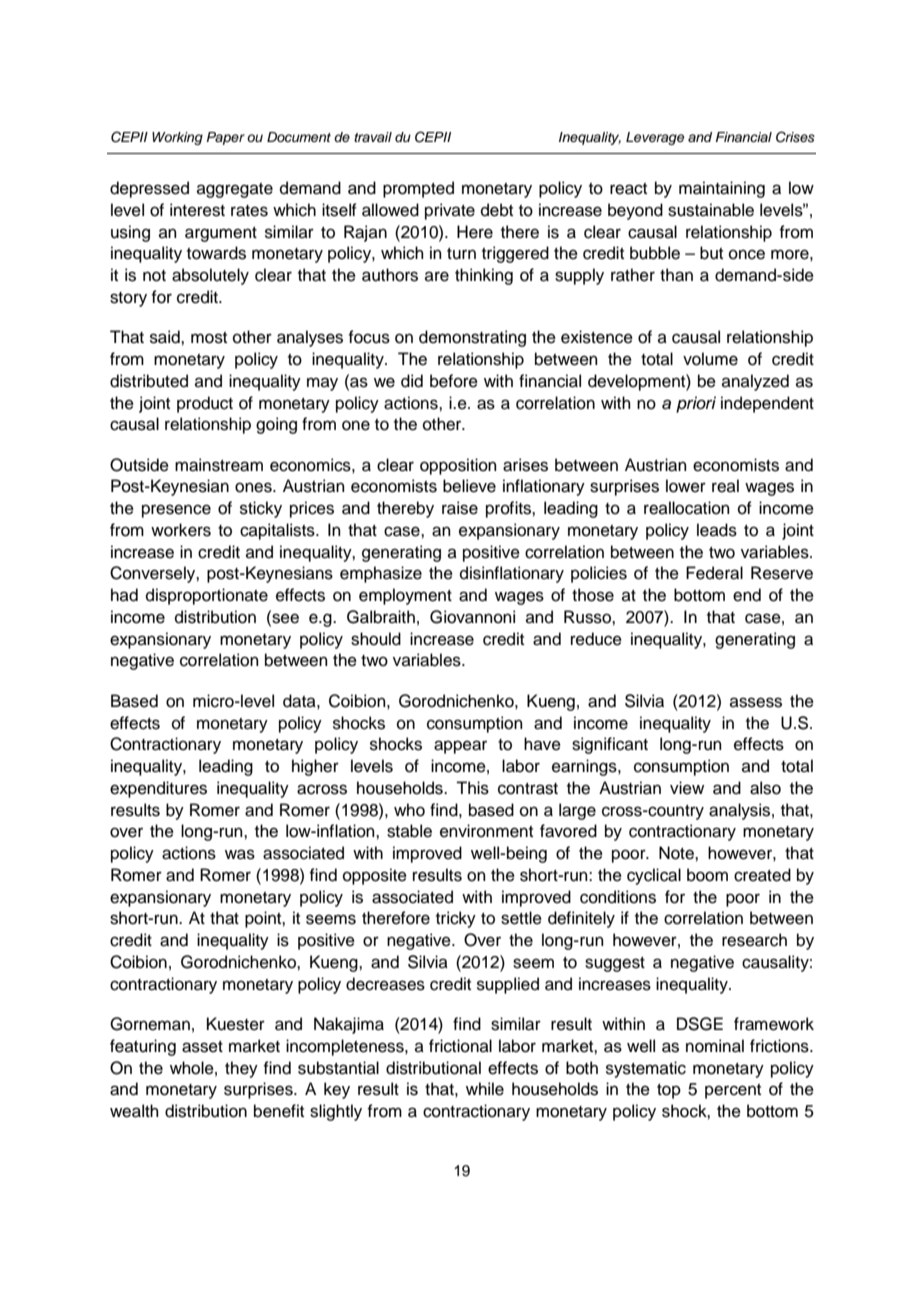  I want to click on view, so click(687, 788).
